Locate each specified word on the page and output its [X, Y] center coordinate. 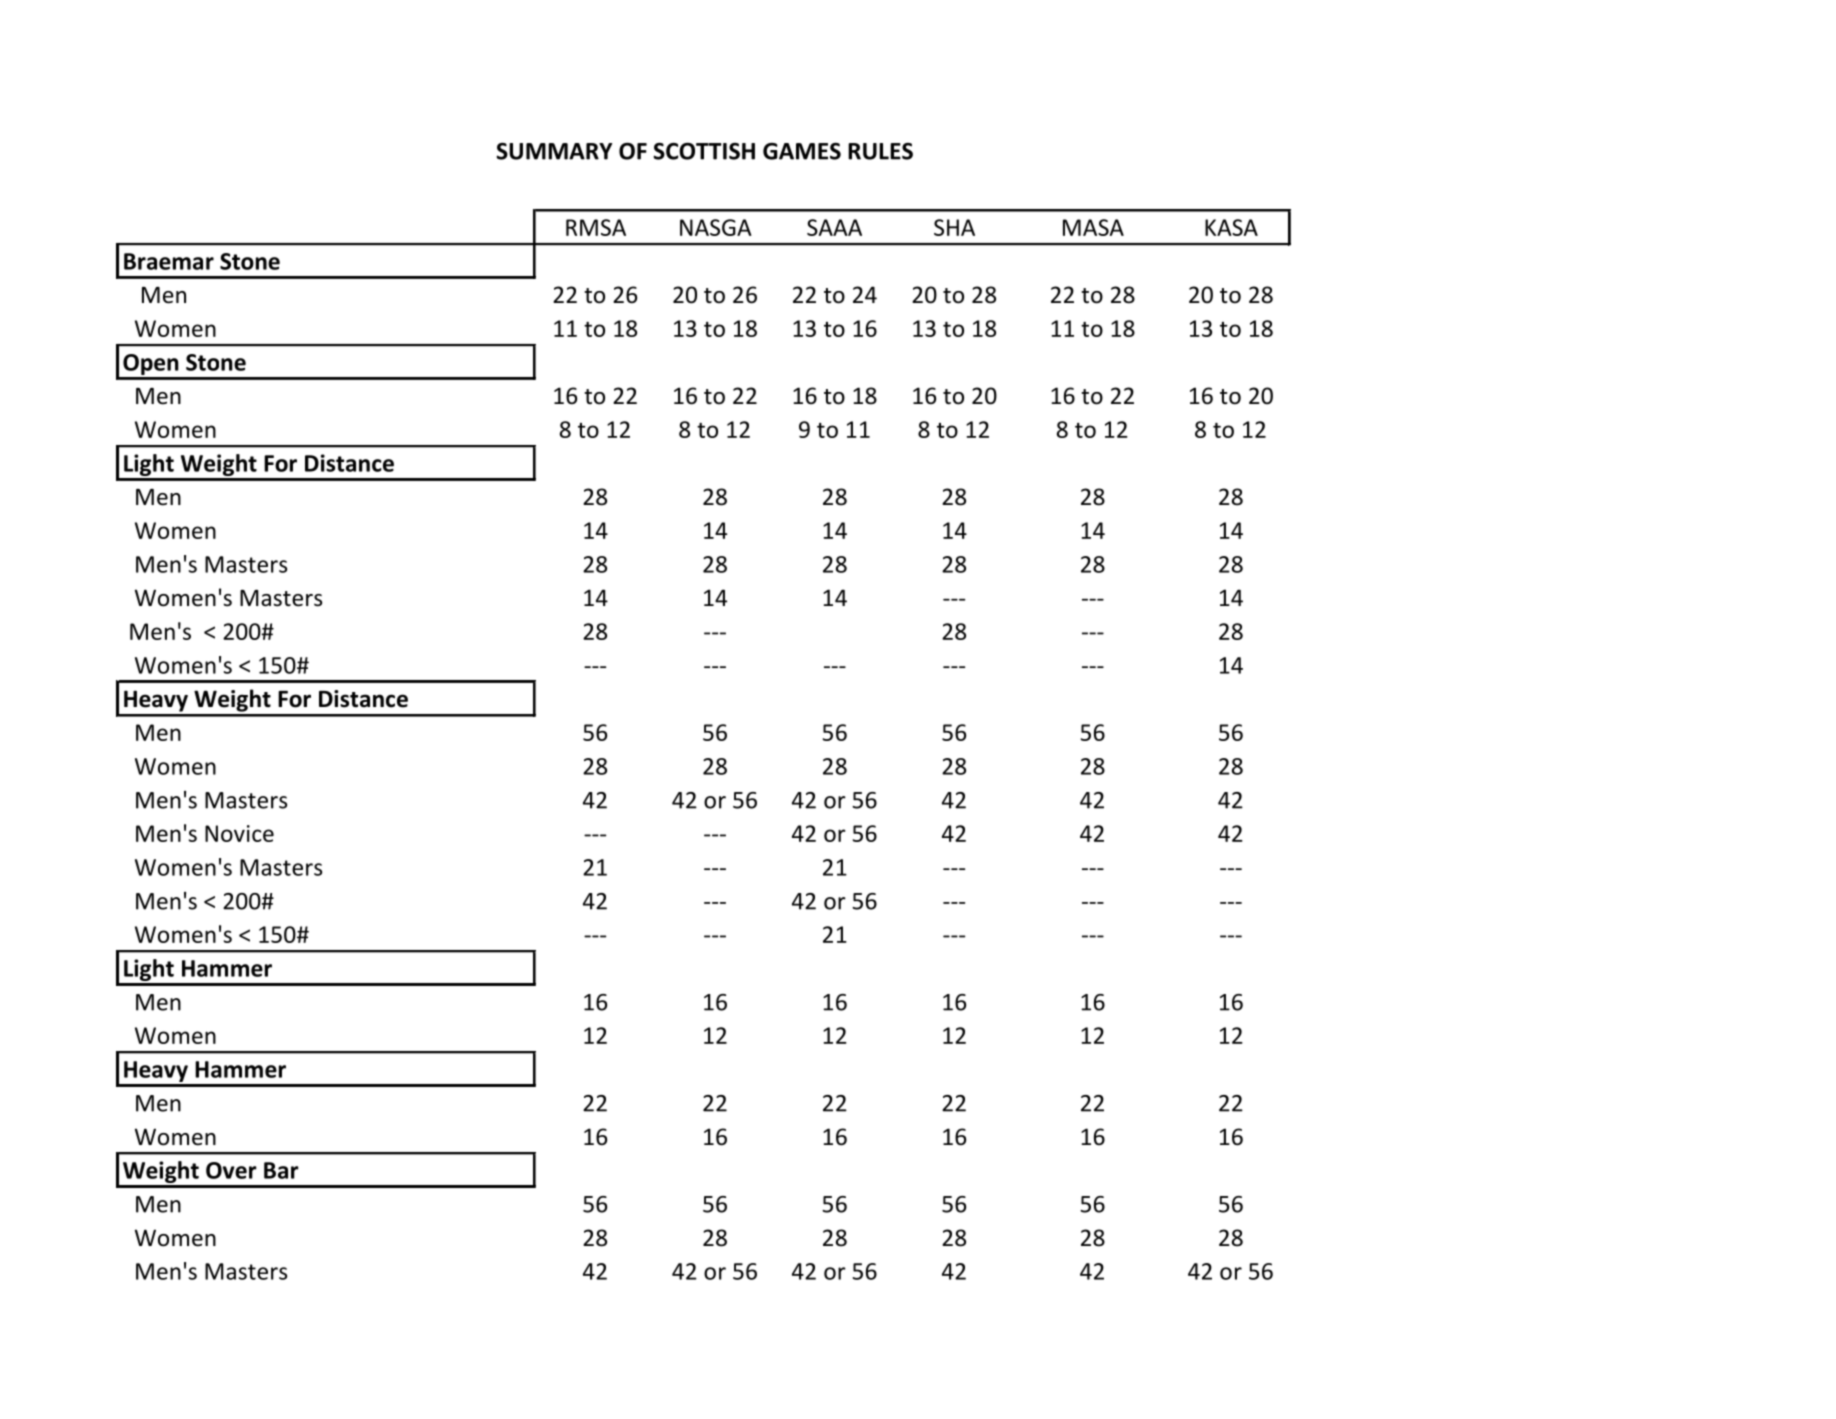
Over [231, 1170]
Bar [281, 1170]
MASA [1093, 227]
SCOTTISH [704, 151]
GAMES [802, 151]
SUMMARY [554, 151]
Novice [239, 833]
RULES [880, 151]
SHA [954, 227]
